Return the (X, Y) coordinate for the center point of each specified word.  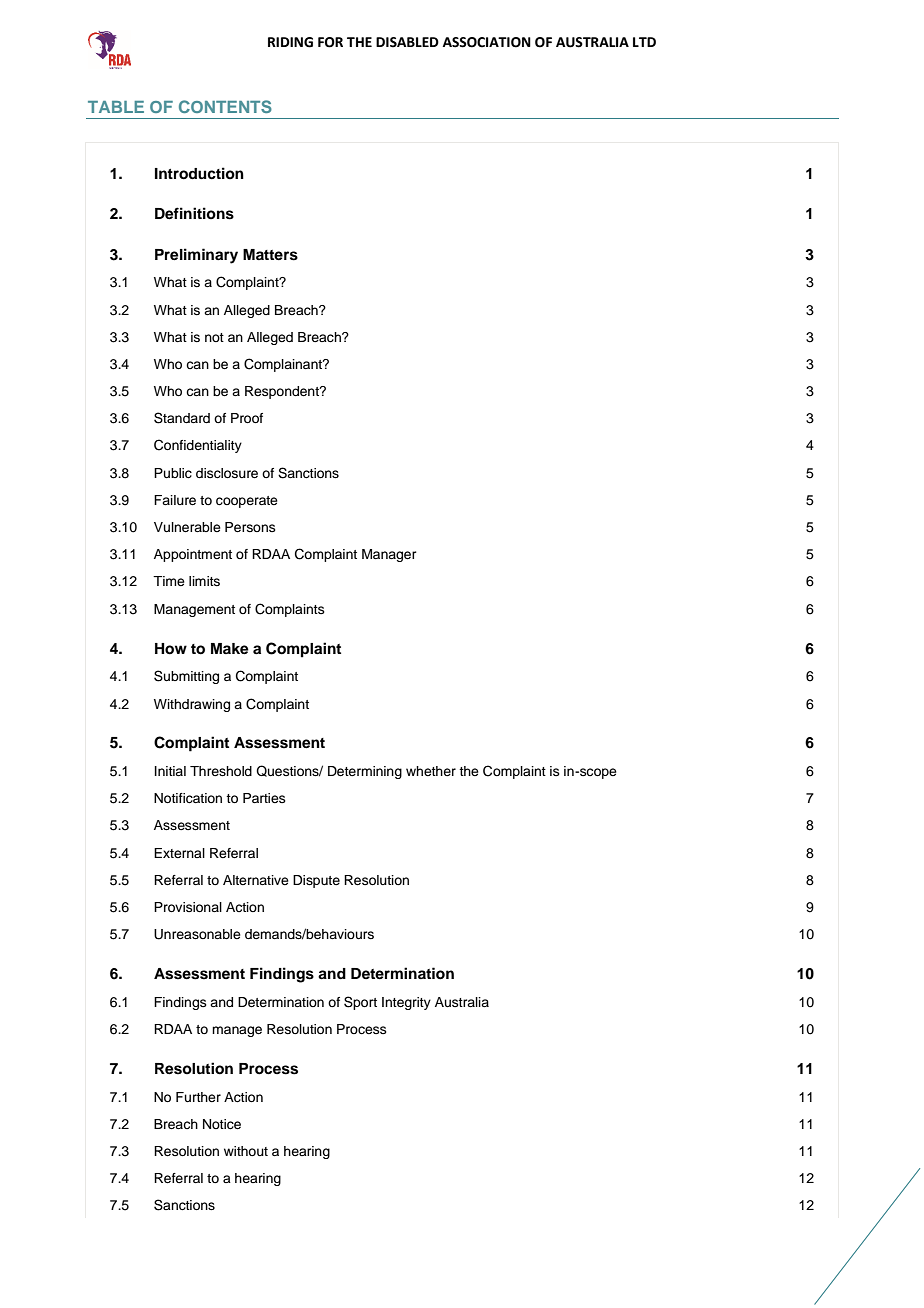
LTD (644, 42)
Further (198, 1097)
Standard (182, 418)
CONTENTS (225, 106)
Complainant (284, 365)
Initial (170, 771)
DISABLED (407, 42)
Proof (247, 418)
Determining (365, 772)
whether (431, 771)
